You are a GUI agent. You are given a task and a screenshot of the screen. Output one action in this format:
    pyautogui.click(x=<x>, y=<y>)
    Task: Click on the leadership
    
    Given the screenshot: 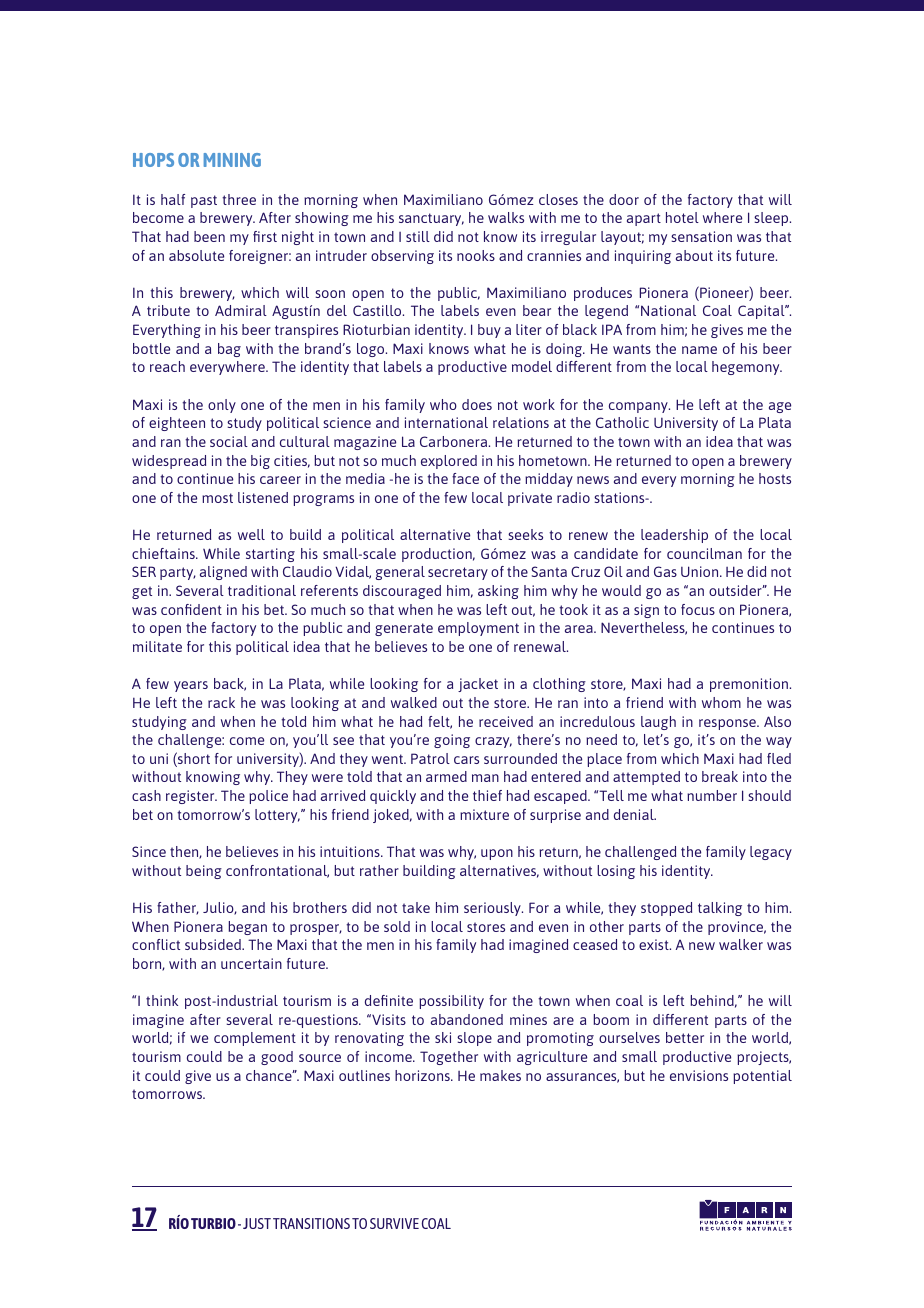 What is the action you would take?
    pyautogui.click(x=674, y=536)
